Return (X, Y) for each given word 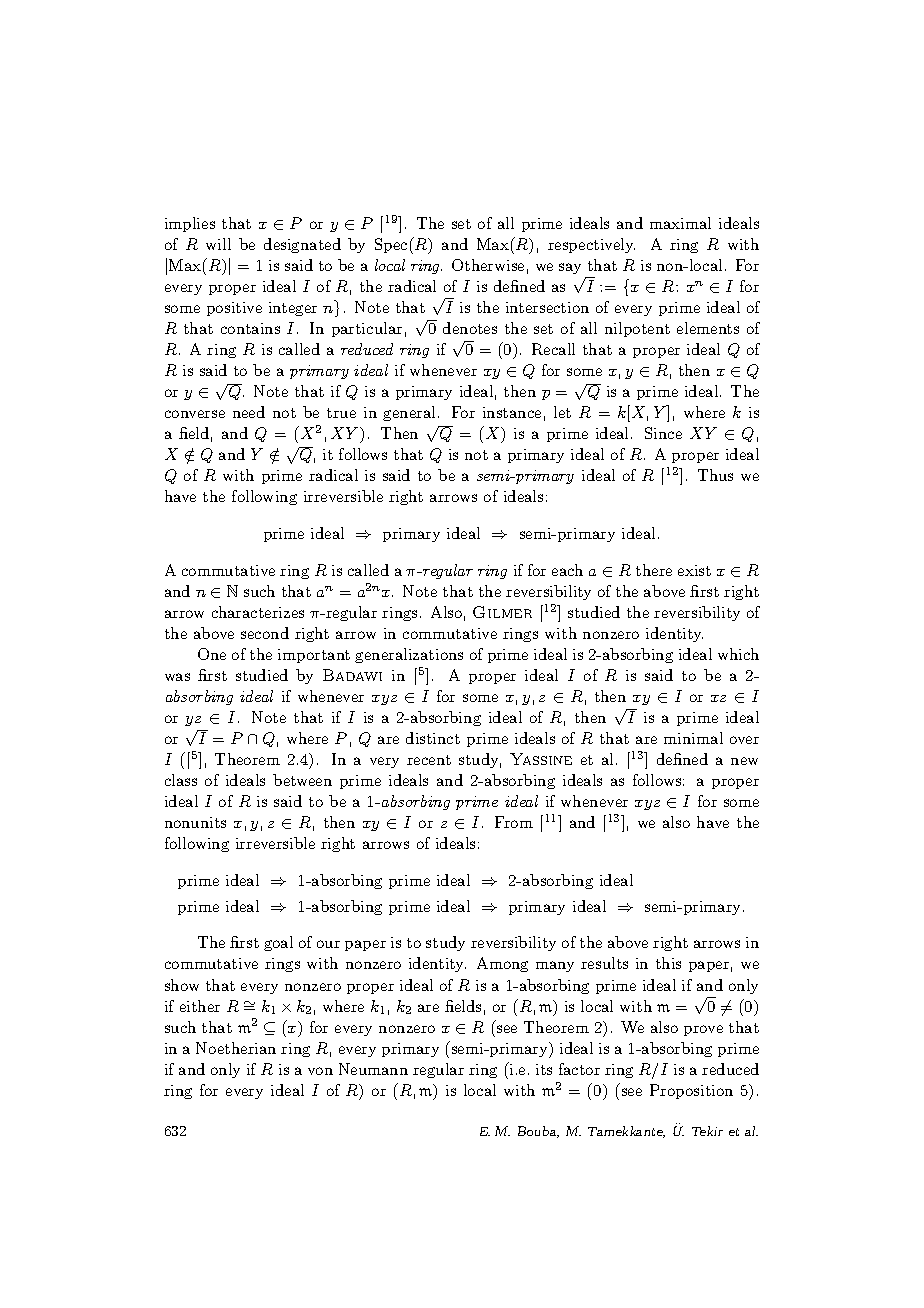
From (514, 822)
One (212, 654)
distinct (433, 738)
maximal (680, 223)
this (668, 963)
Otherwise (488, 265)
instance (512, 412)
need (249, 412)
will (218, 244)
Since (663, 433)
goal (278, 943)
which (738, 654)
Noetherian (236, 1048)
